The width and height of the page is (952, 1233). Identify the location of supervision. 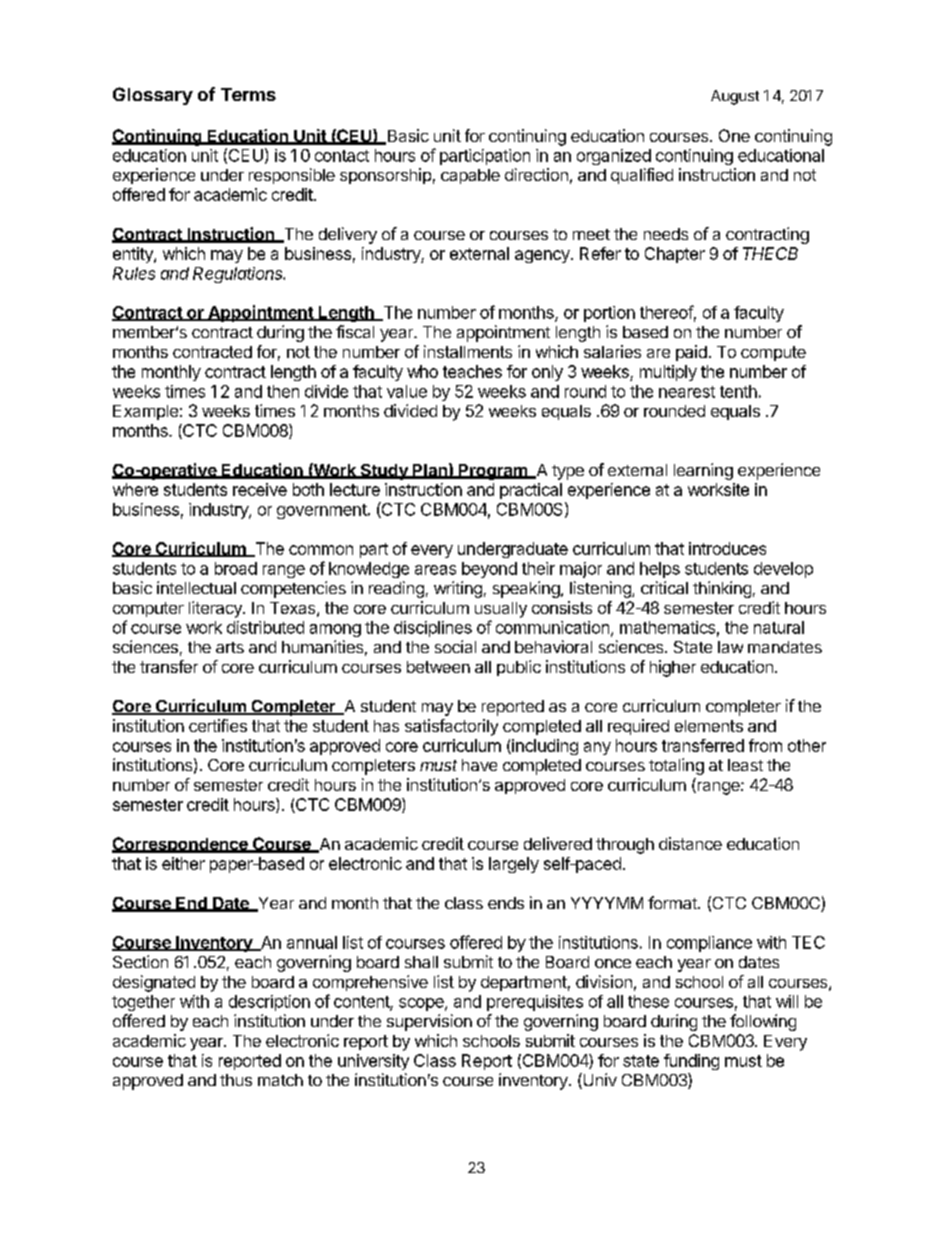
(429, 1022).
